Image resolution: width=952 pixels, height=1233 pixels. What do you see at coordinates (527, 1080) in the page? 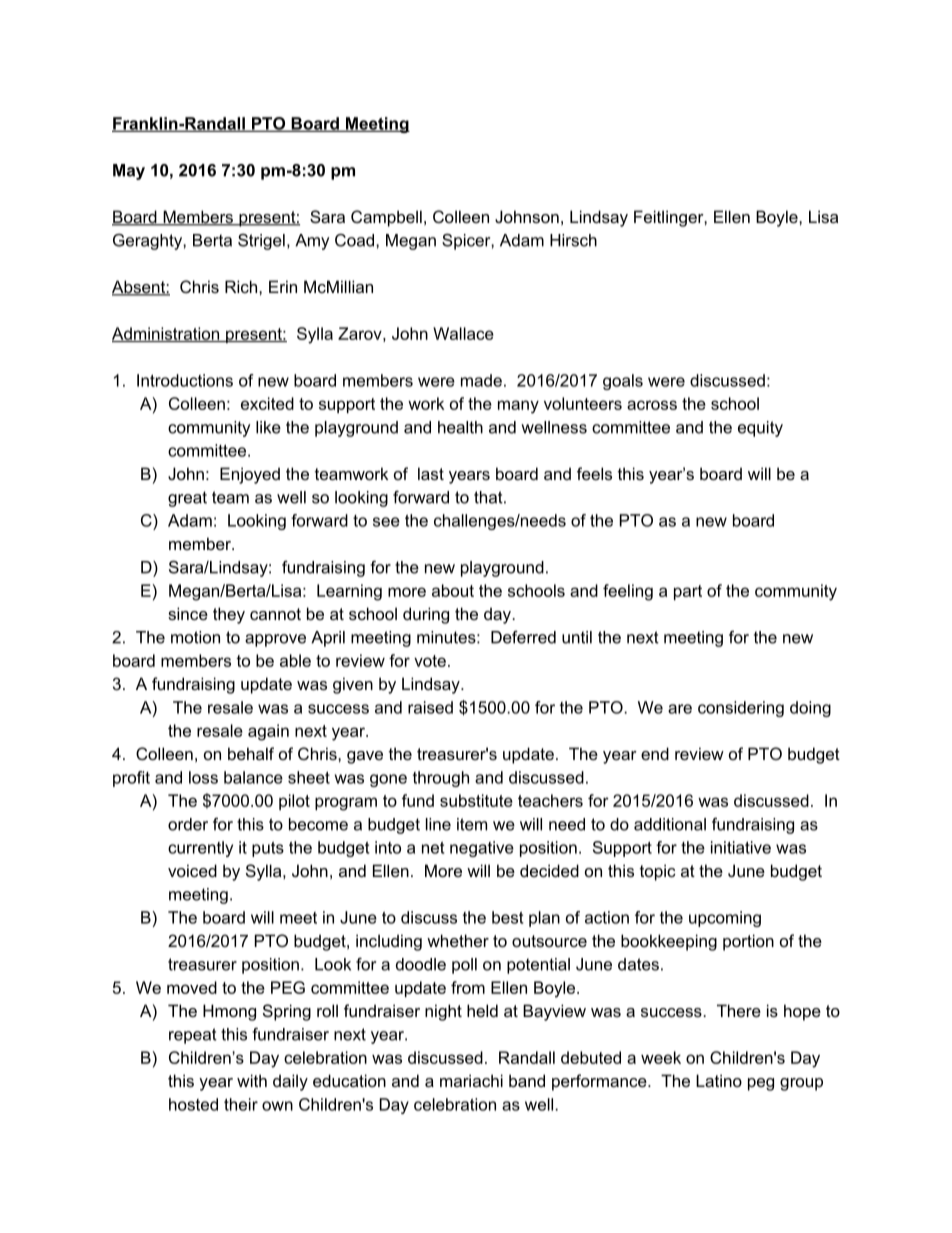
I see `band` at bounding box center [527, 1080].
